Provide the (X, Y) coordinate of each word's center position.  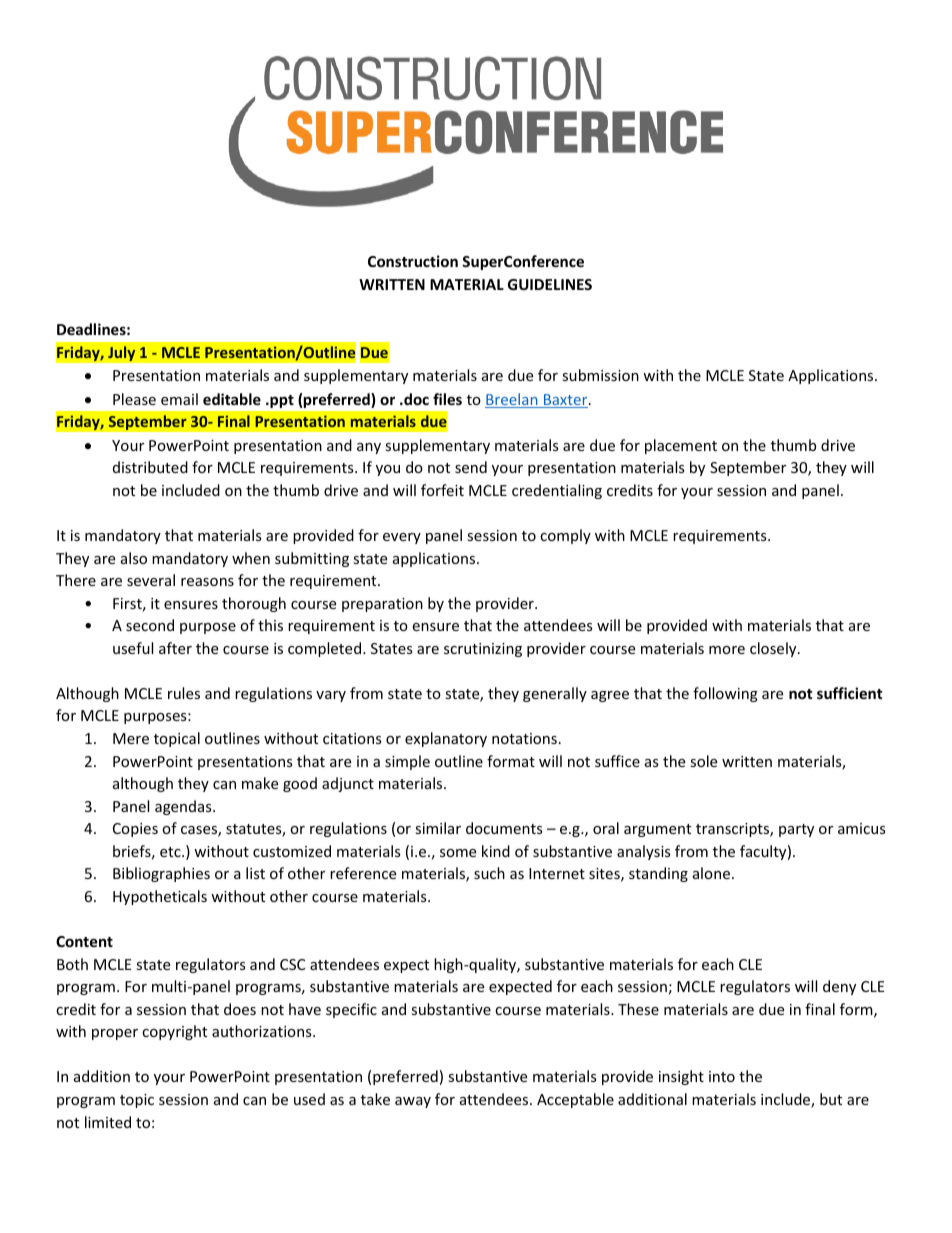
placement (681, 446)
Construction (413, 261)
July (122, 353)
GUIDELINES (550, 284)
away (413, 1102)
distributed (150, 467)
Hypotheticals (160, 897)
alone (711, 873)
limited (108, 1122)
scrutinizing (483, 650)
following (725, 694)
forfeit (442, 490)
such (489, 873)
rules (184, 693)
